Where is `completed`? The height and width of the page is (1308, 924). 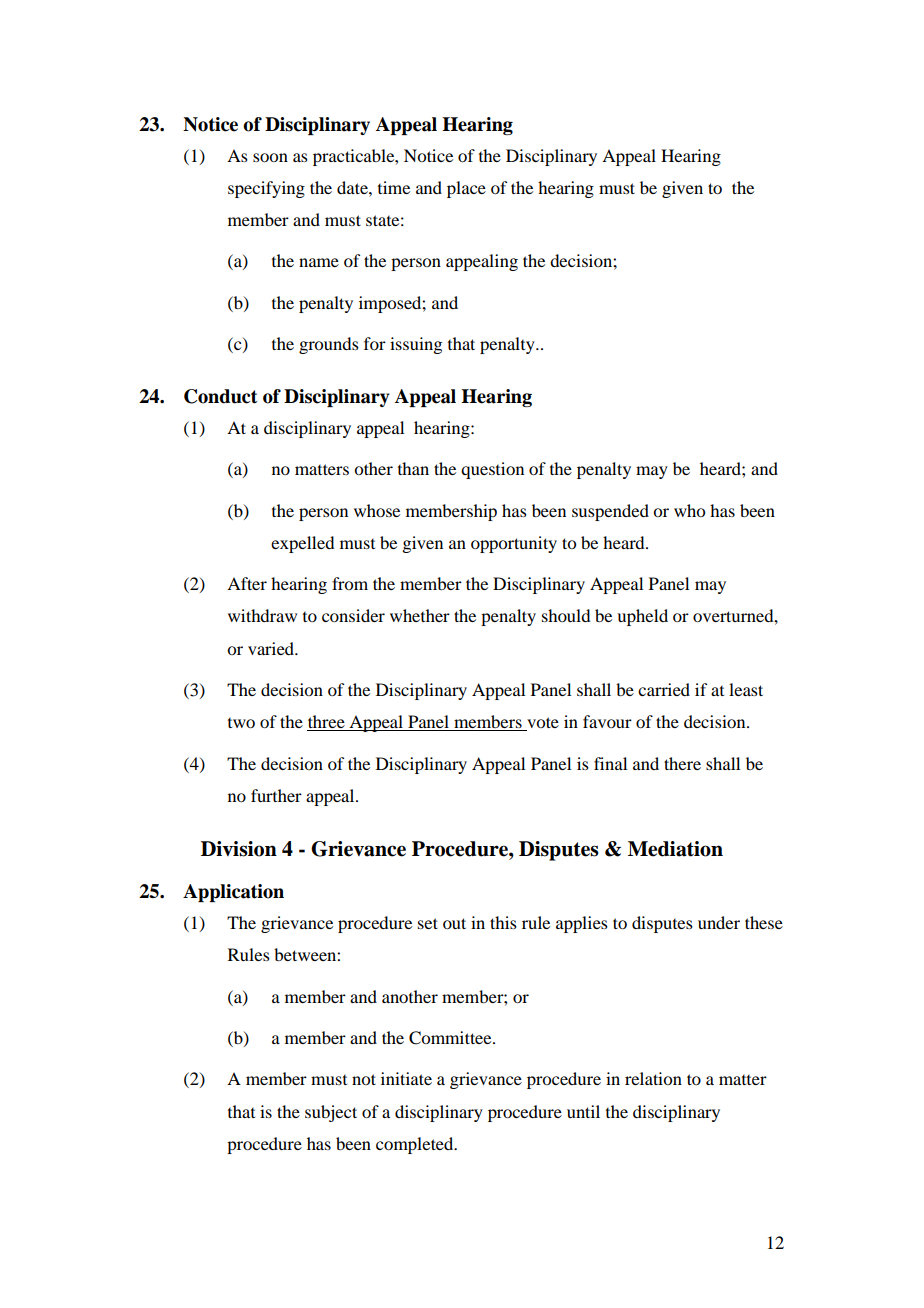 completed is located at coordinates (416, 1145).
